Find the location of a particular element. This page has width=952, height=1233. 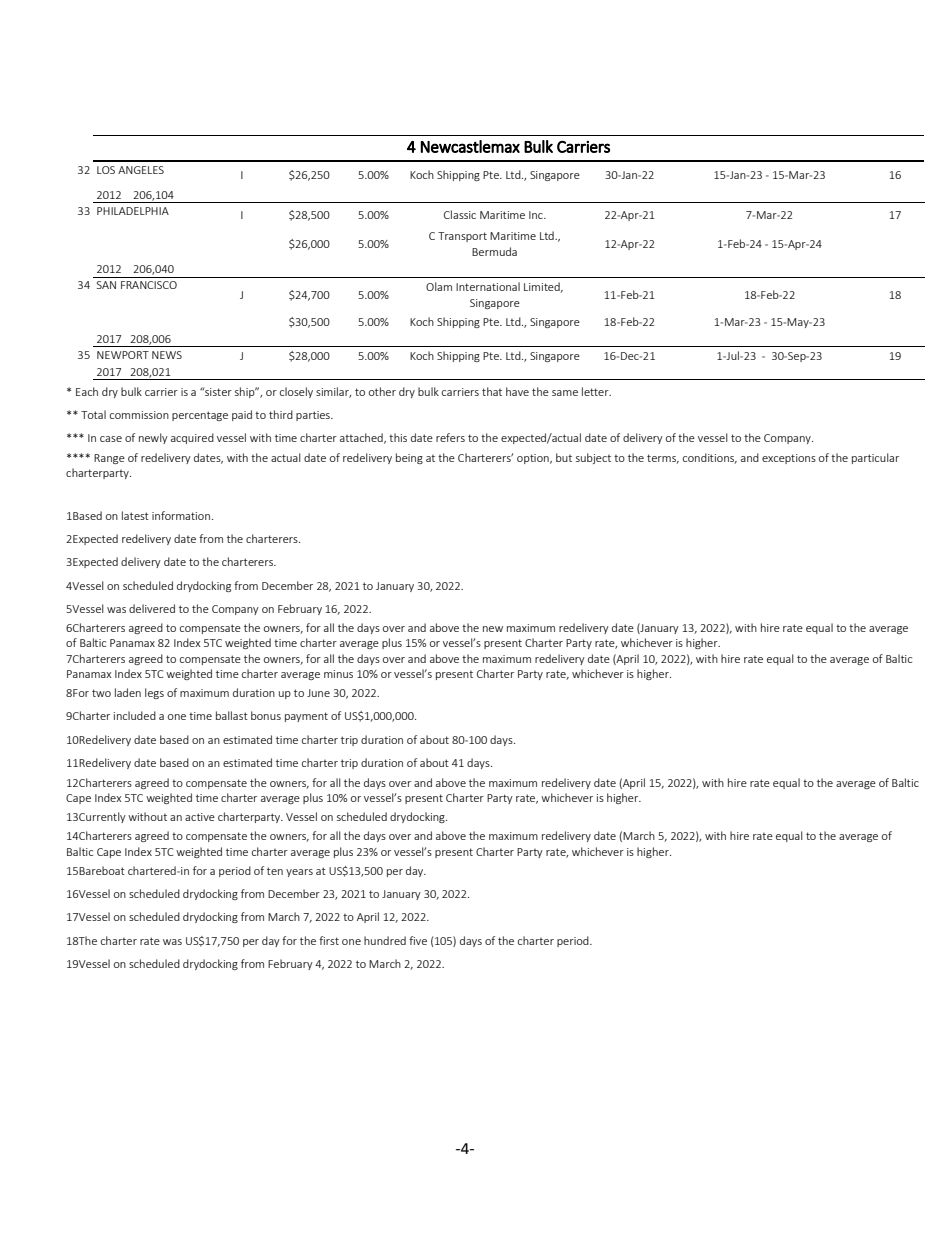

ten is located at coordinates (275, 871).
